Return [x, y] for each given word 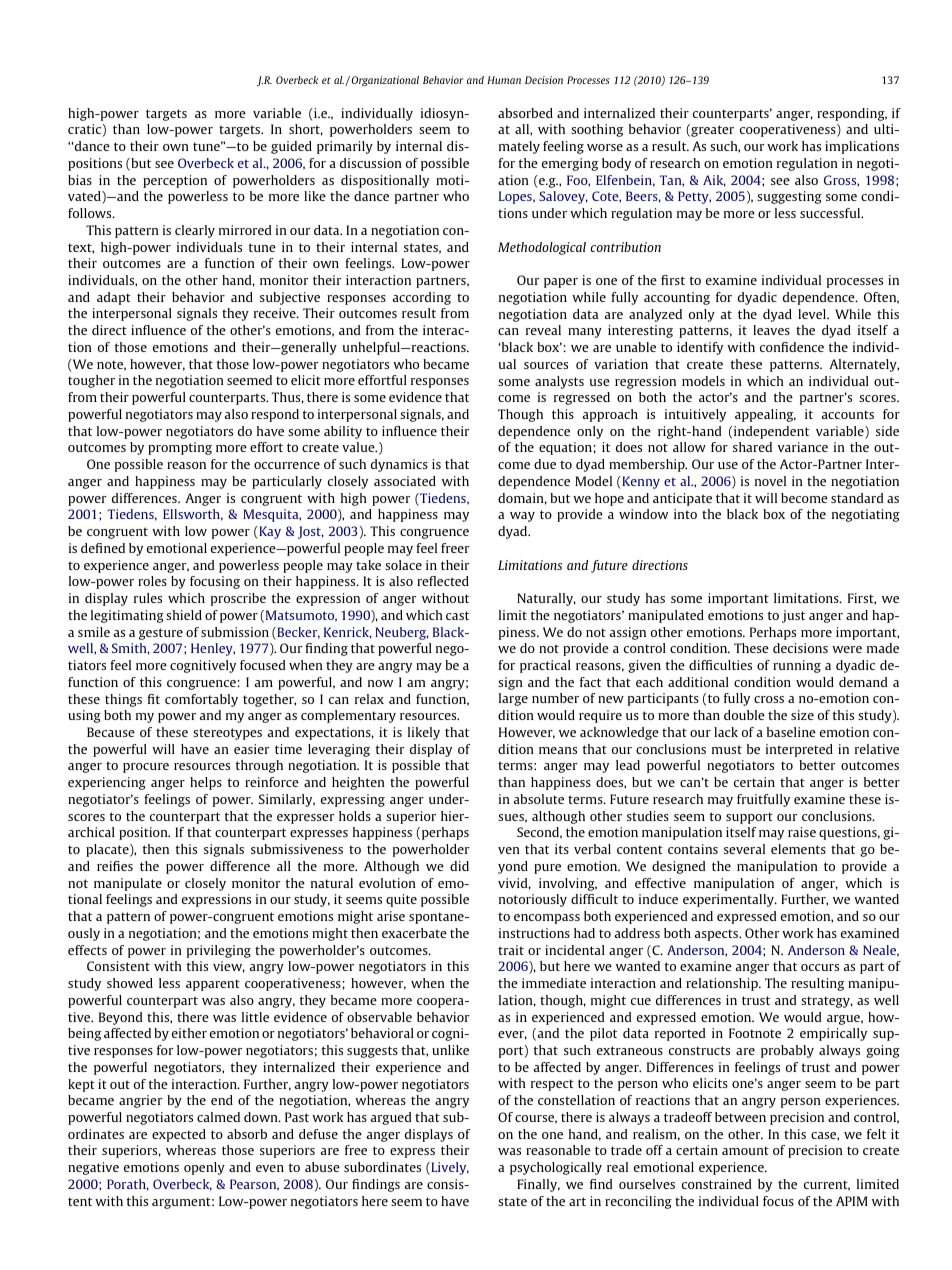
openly [204, 1168]
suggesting [789, 197]
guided [291, 147]
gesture [161, 634]
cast [457, 615]
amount [745, 1150]
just [793, 616]
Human [504, 80]
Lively [449, 1168]
